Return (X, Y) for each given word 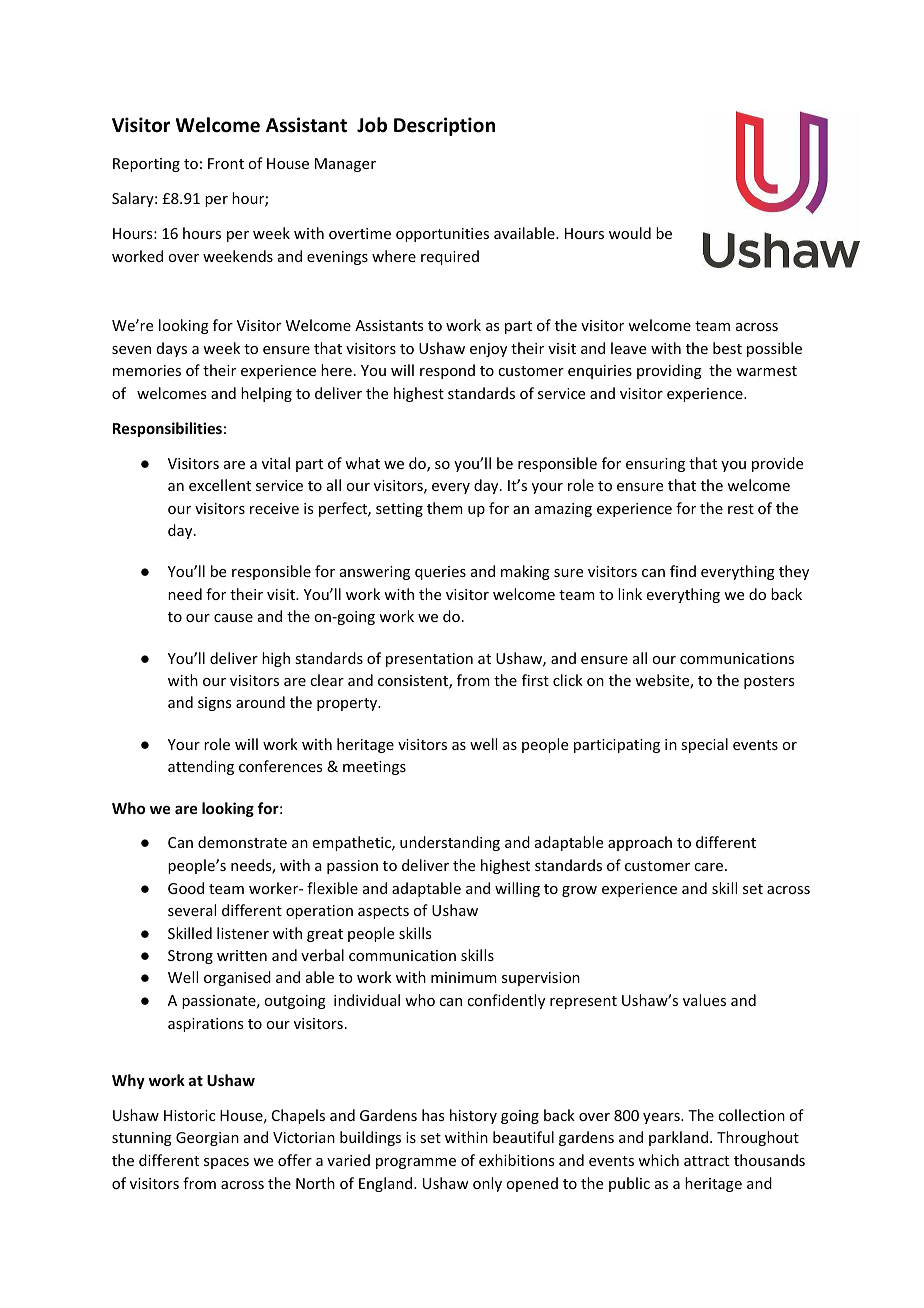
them (445, 508)
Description (444, 126)
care (708, 867)
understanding (450, 843)
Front (226, 163)
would (630, 233)
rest (741, 509)
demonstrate (242, 842)
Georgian (207, 1139)
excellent (220, 485)
